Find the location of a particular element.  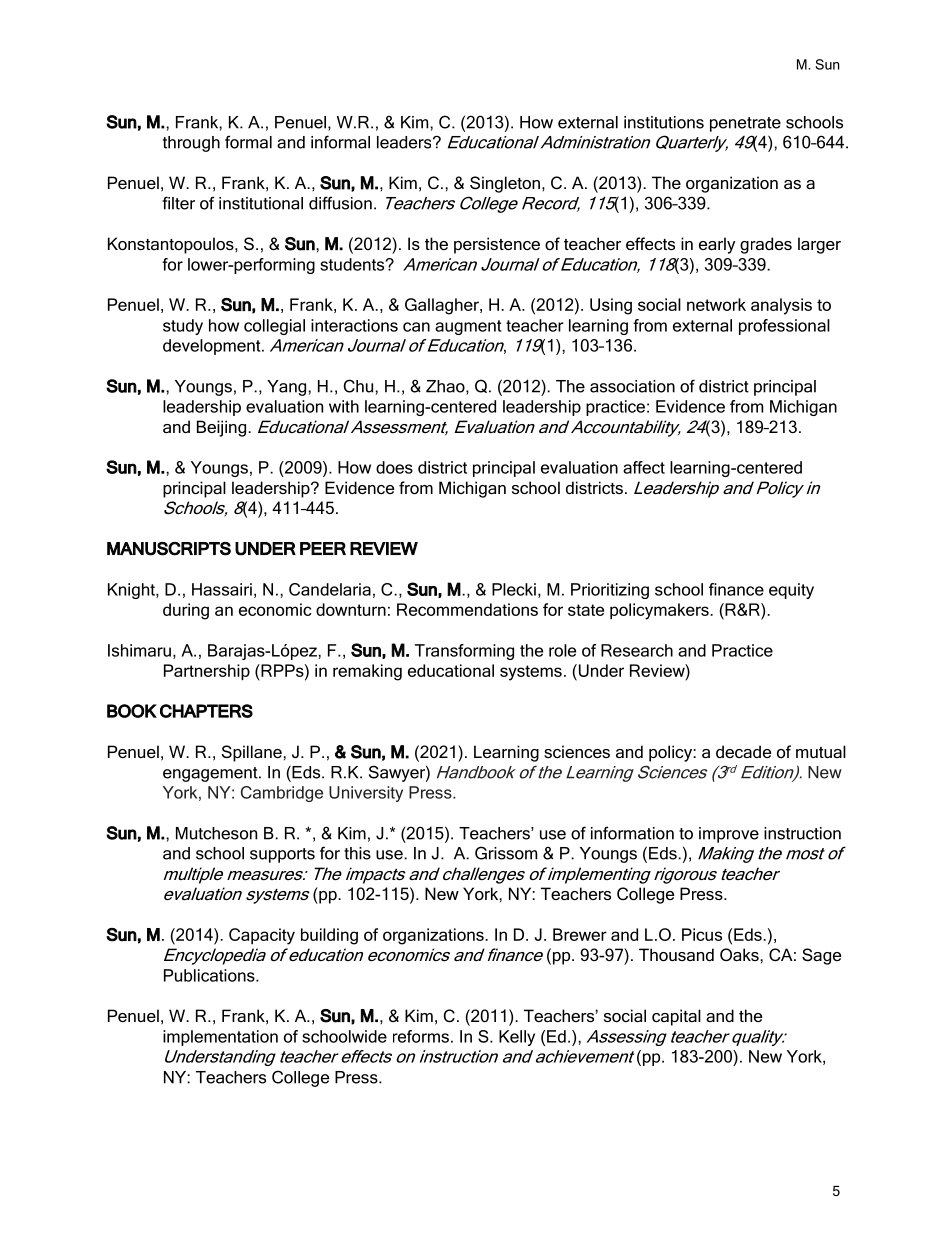

does is located at coordinates (394, 467).
